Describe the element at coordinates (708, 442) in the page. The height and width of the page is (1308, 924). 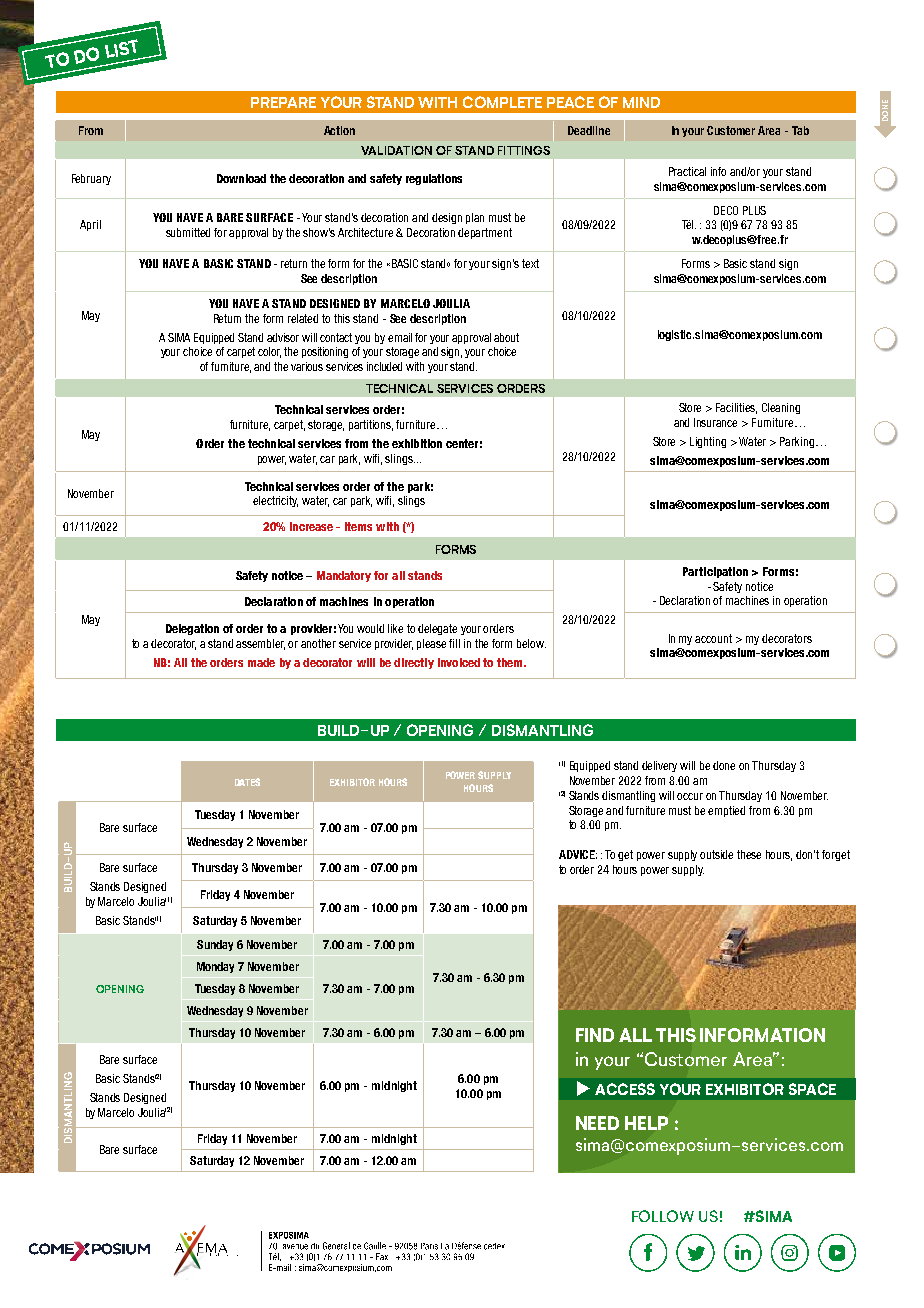
I see `Lighting` at that location.
